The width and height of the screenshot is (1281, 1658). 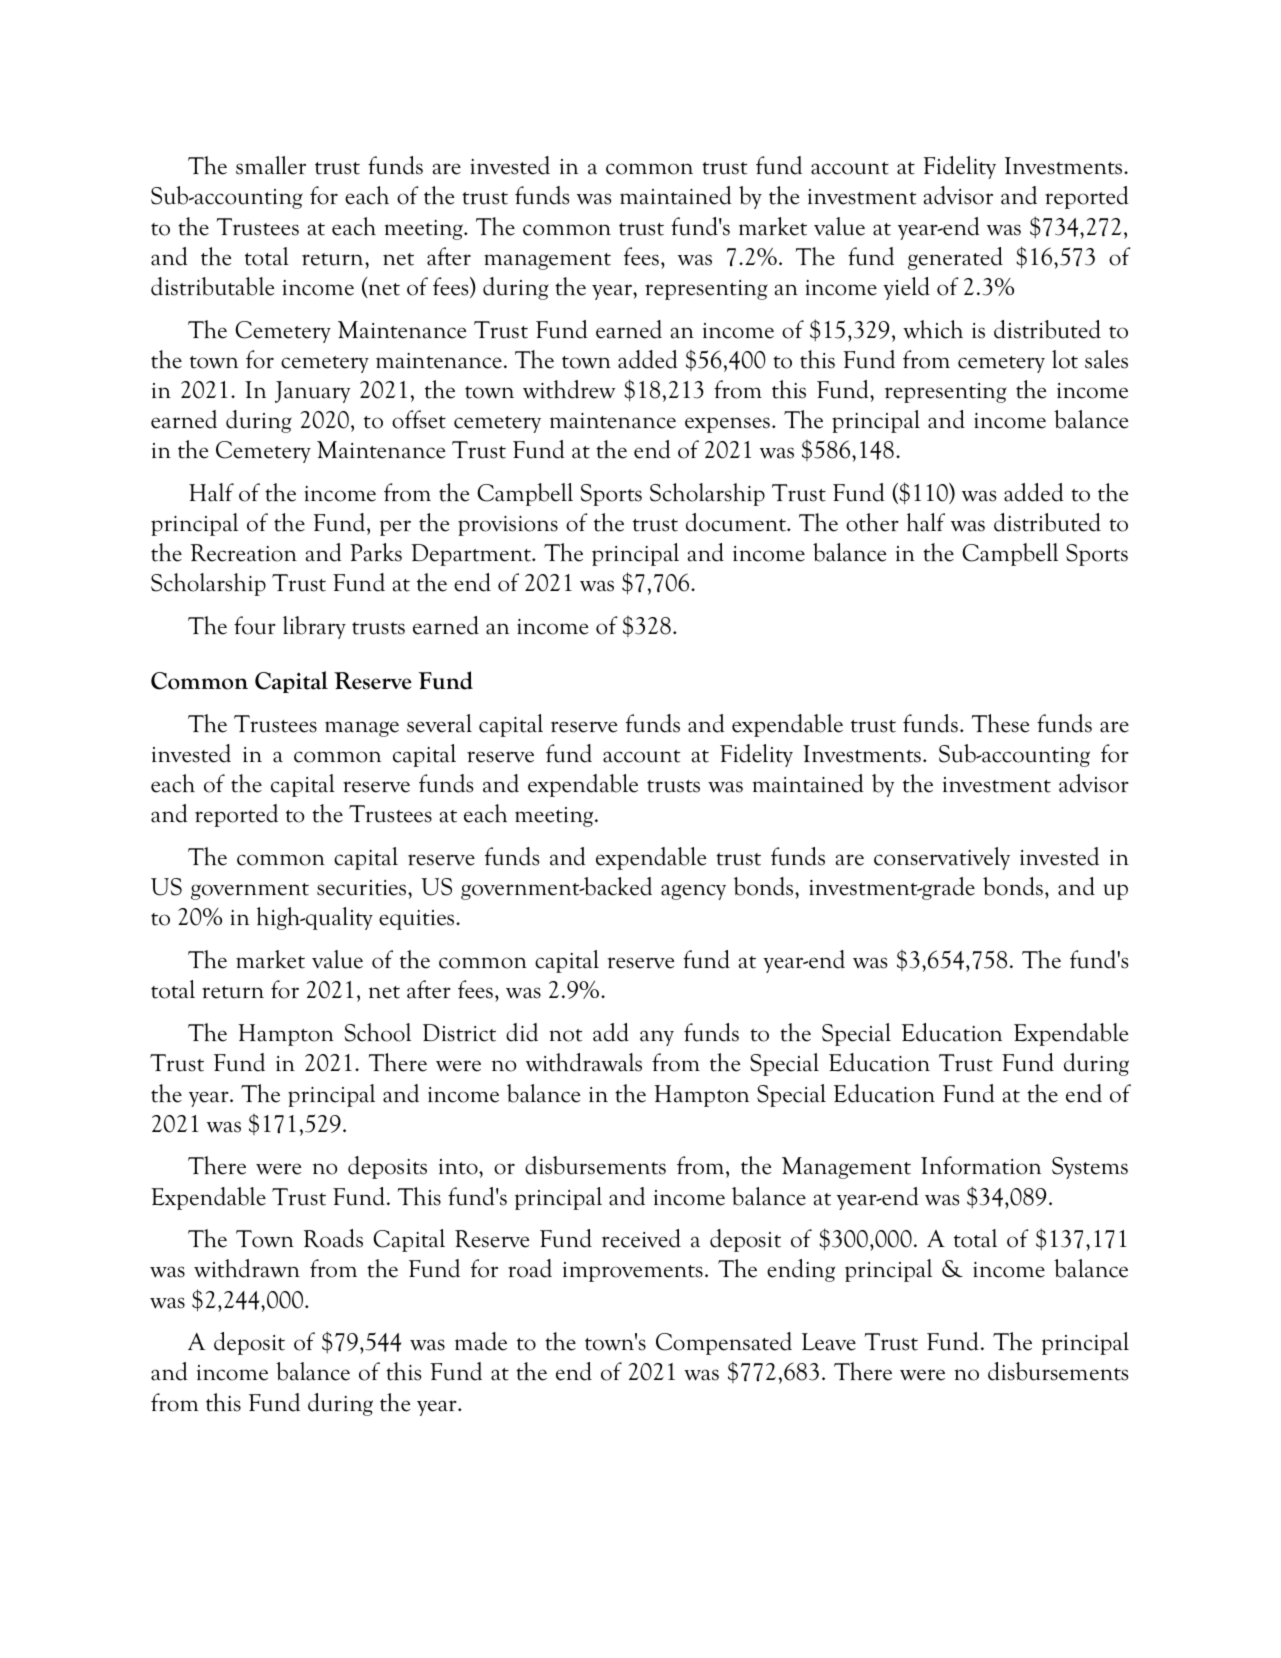 I want to click on agency, so click(x=693, y=892).
